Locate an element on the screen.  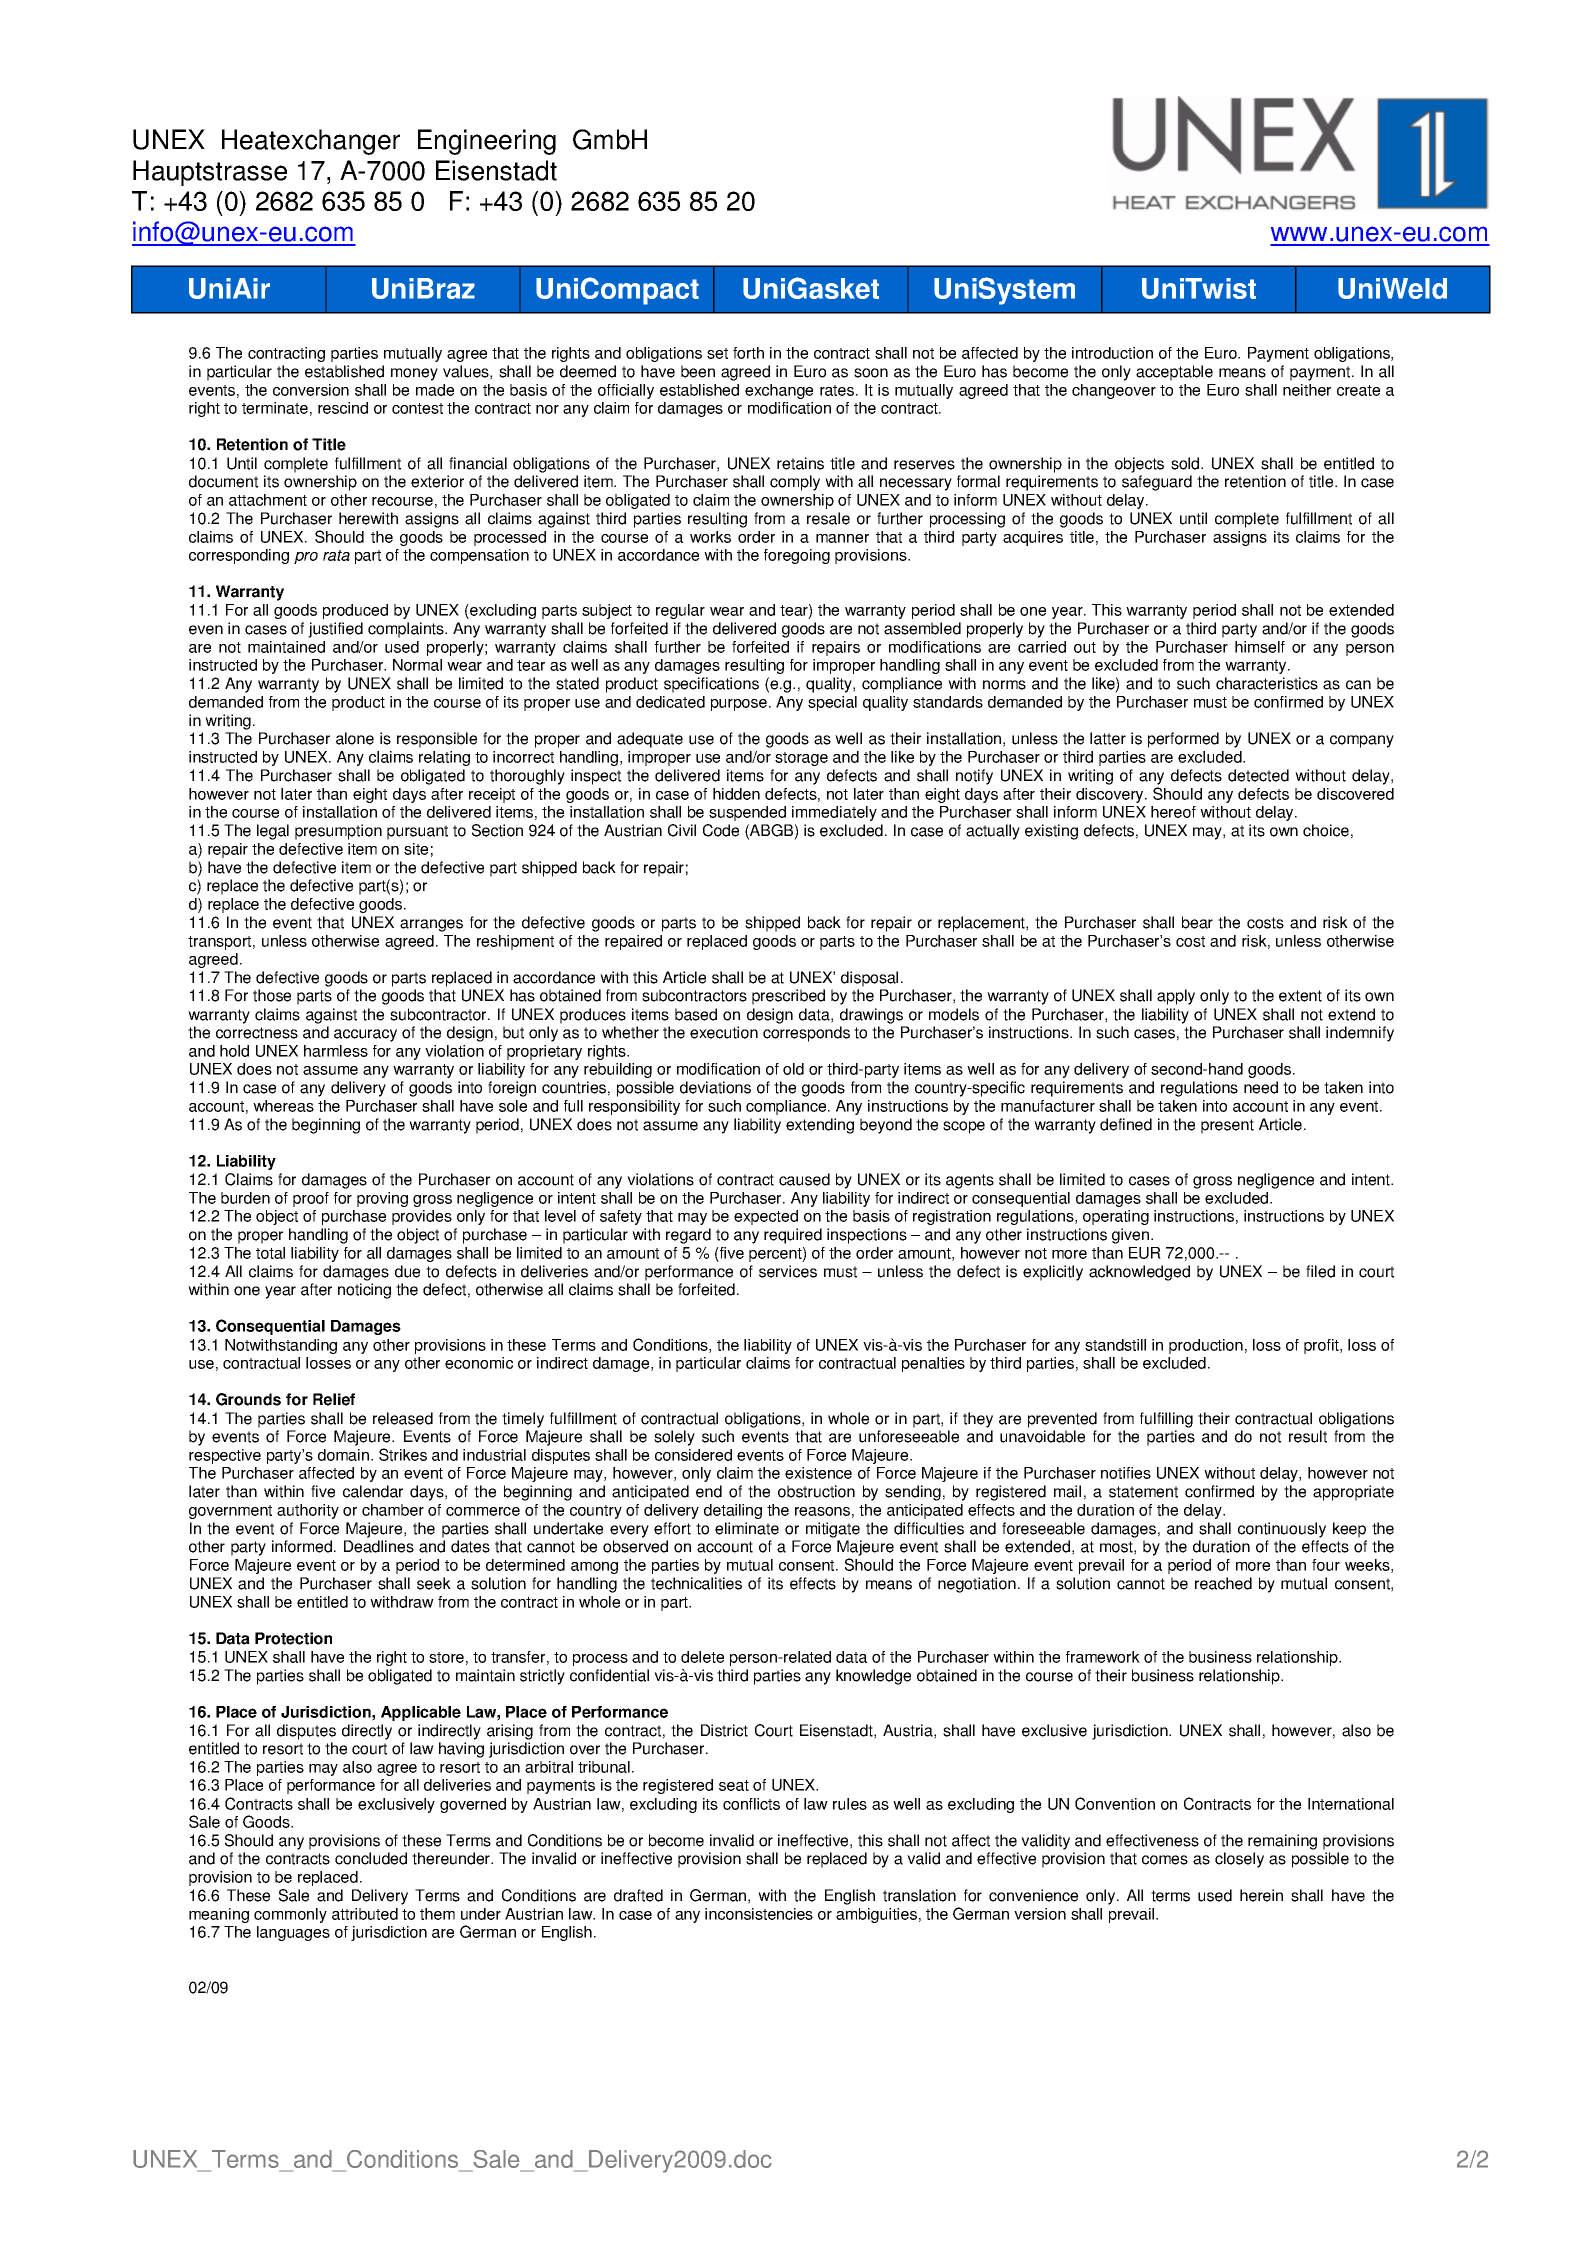
storage is located at coordinates (801, 759).
